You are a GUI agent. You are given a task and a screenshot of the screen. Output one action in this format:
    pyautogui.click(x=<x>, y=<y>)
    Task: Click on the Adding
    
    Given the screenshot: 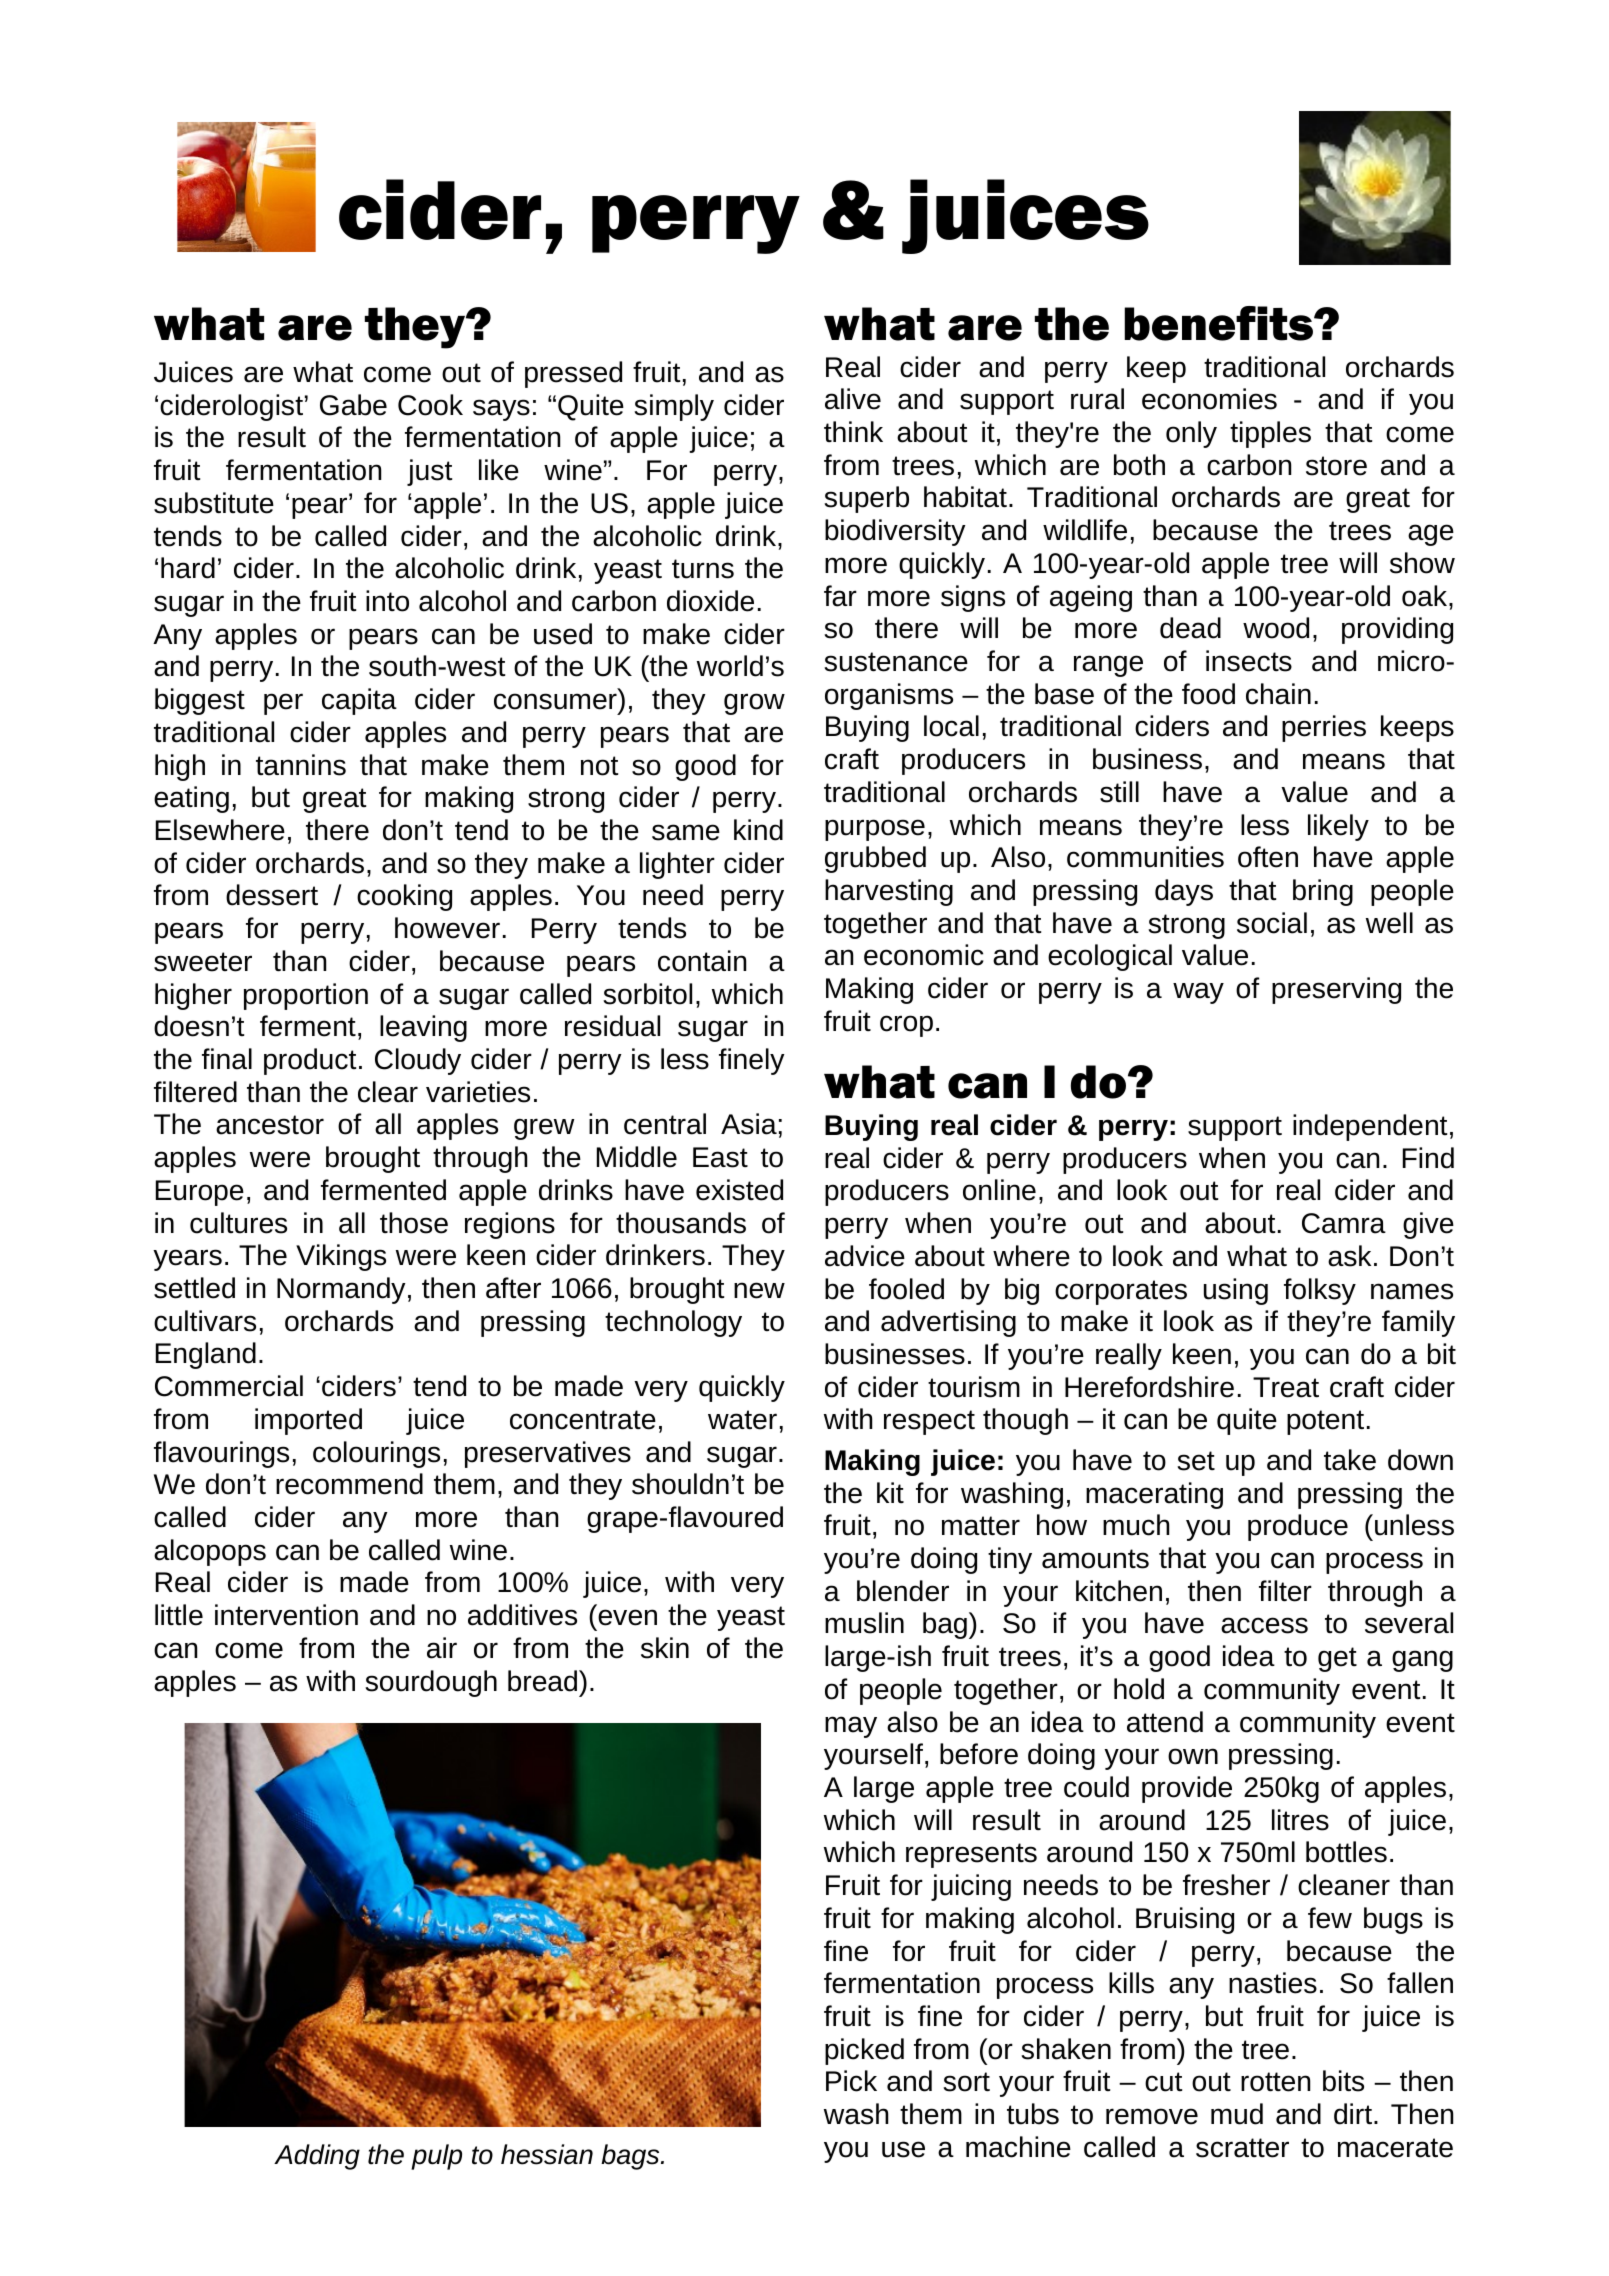 What is the action you would take?
    pyautogui.click(x=317, y=2157)
